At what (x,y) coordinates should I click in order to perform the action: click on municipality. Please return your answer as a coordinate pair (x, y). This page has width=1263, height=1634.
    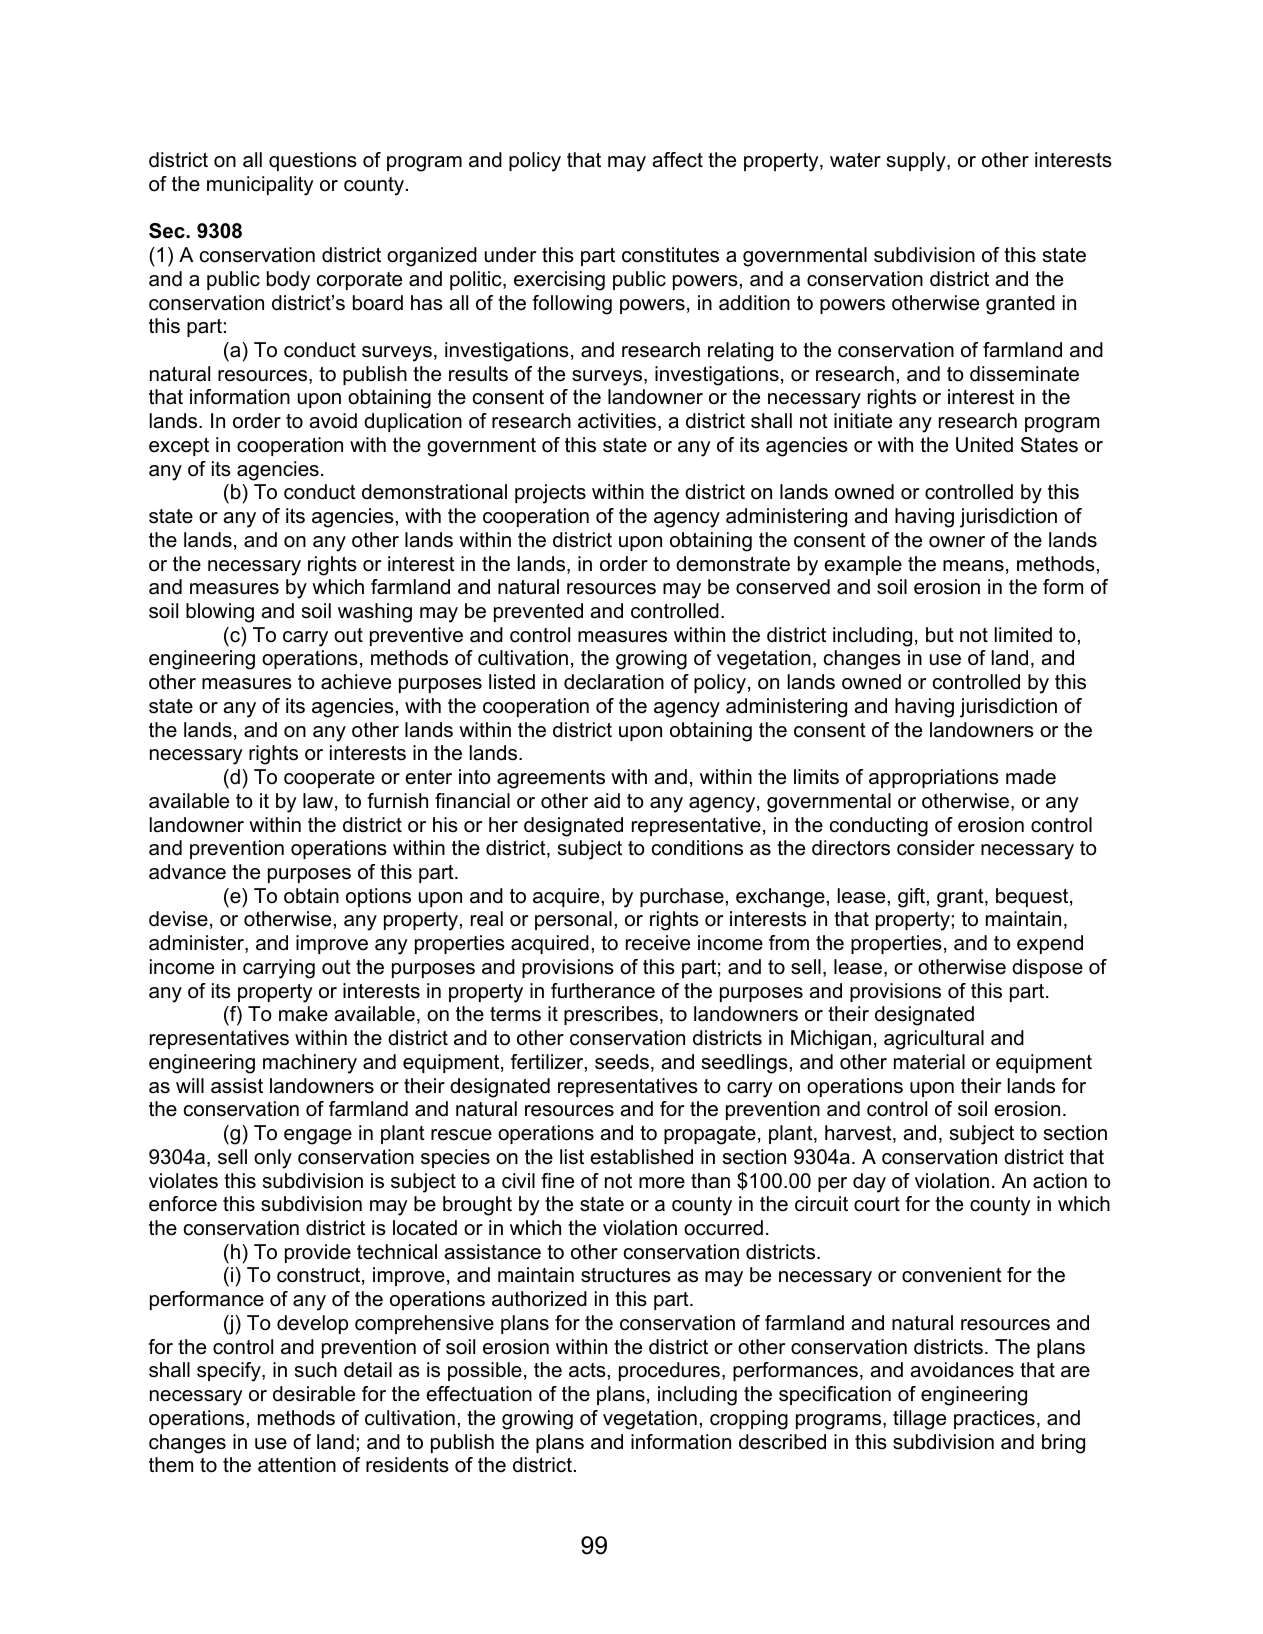
    Looking at the image, I should click on (260, 186).
